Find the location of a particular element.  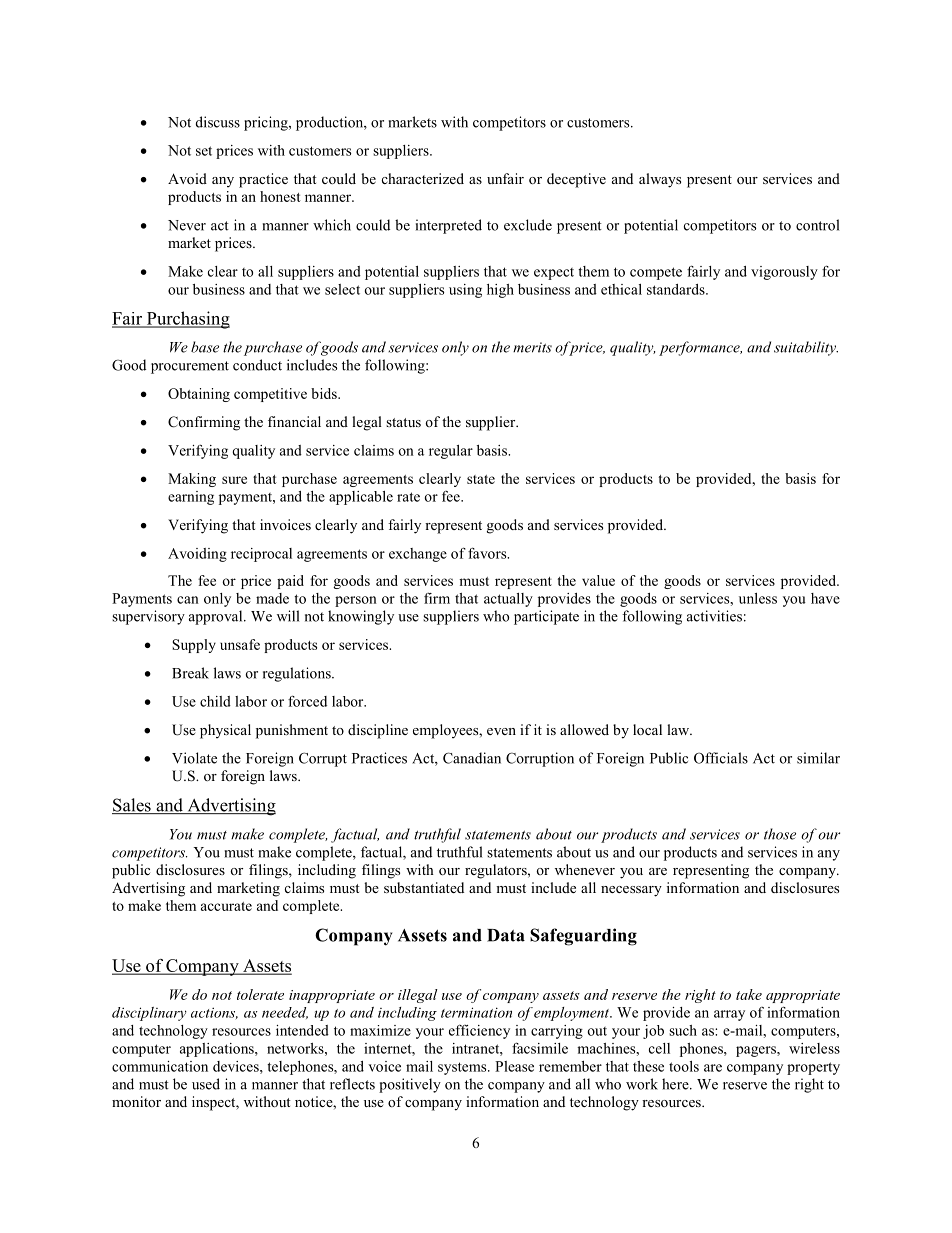

systems is located at coordinates (463, 1068).
